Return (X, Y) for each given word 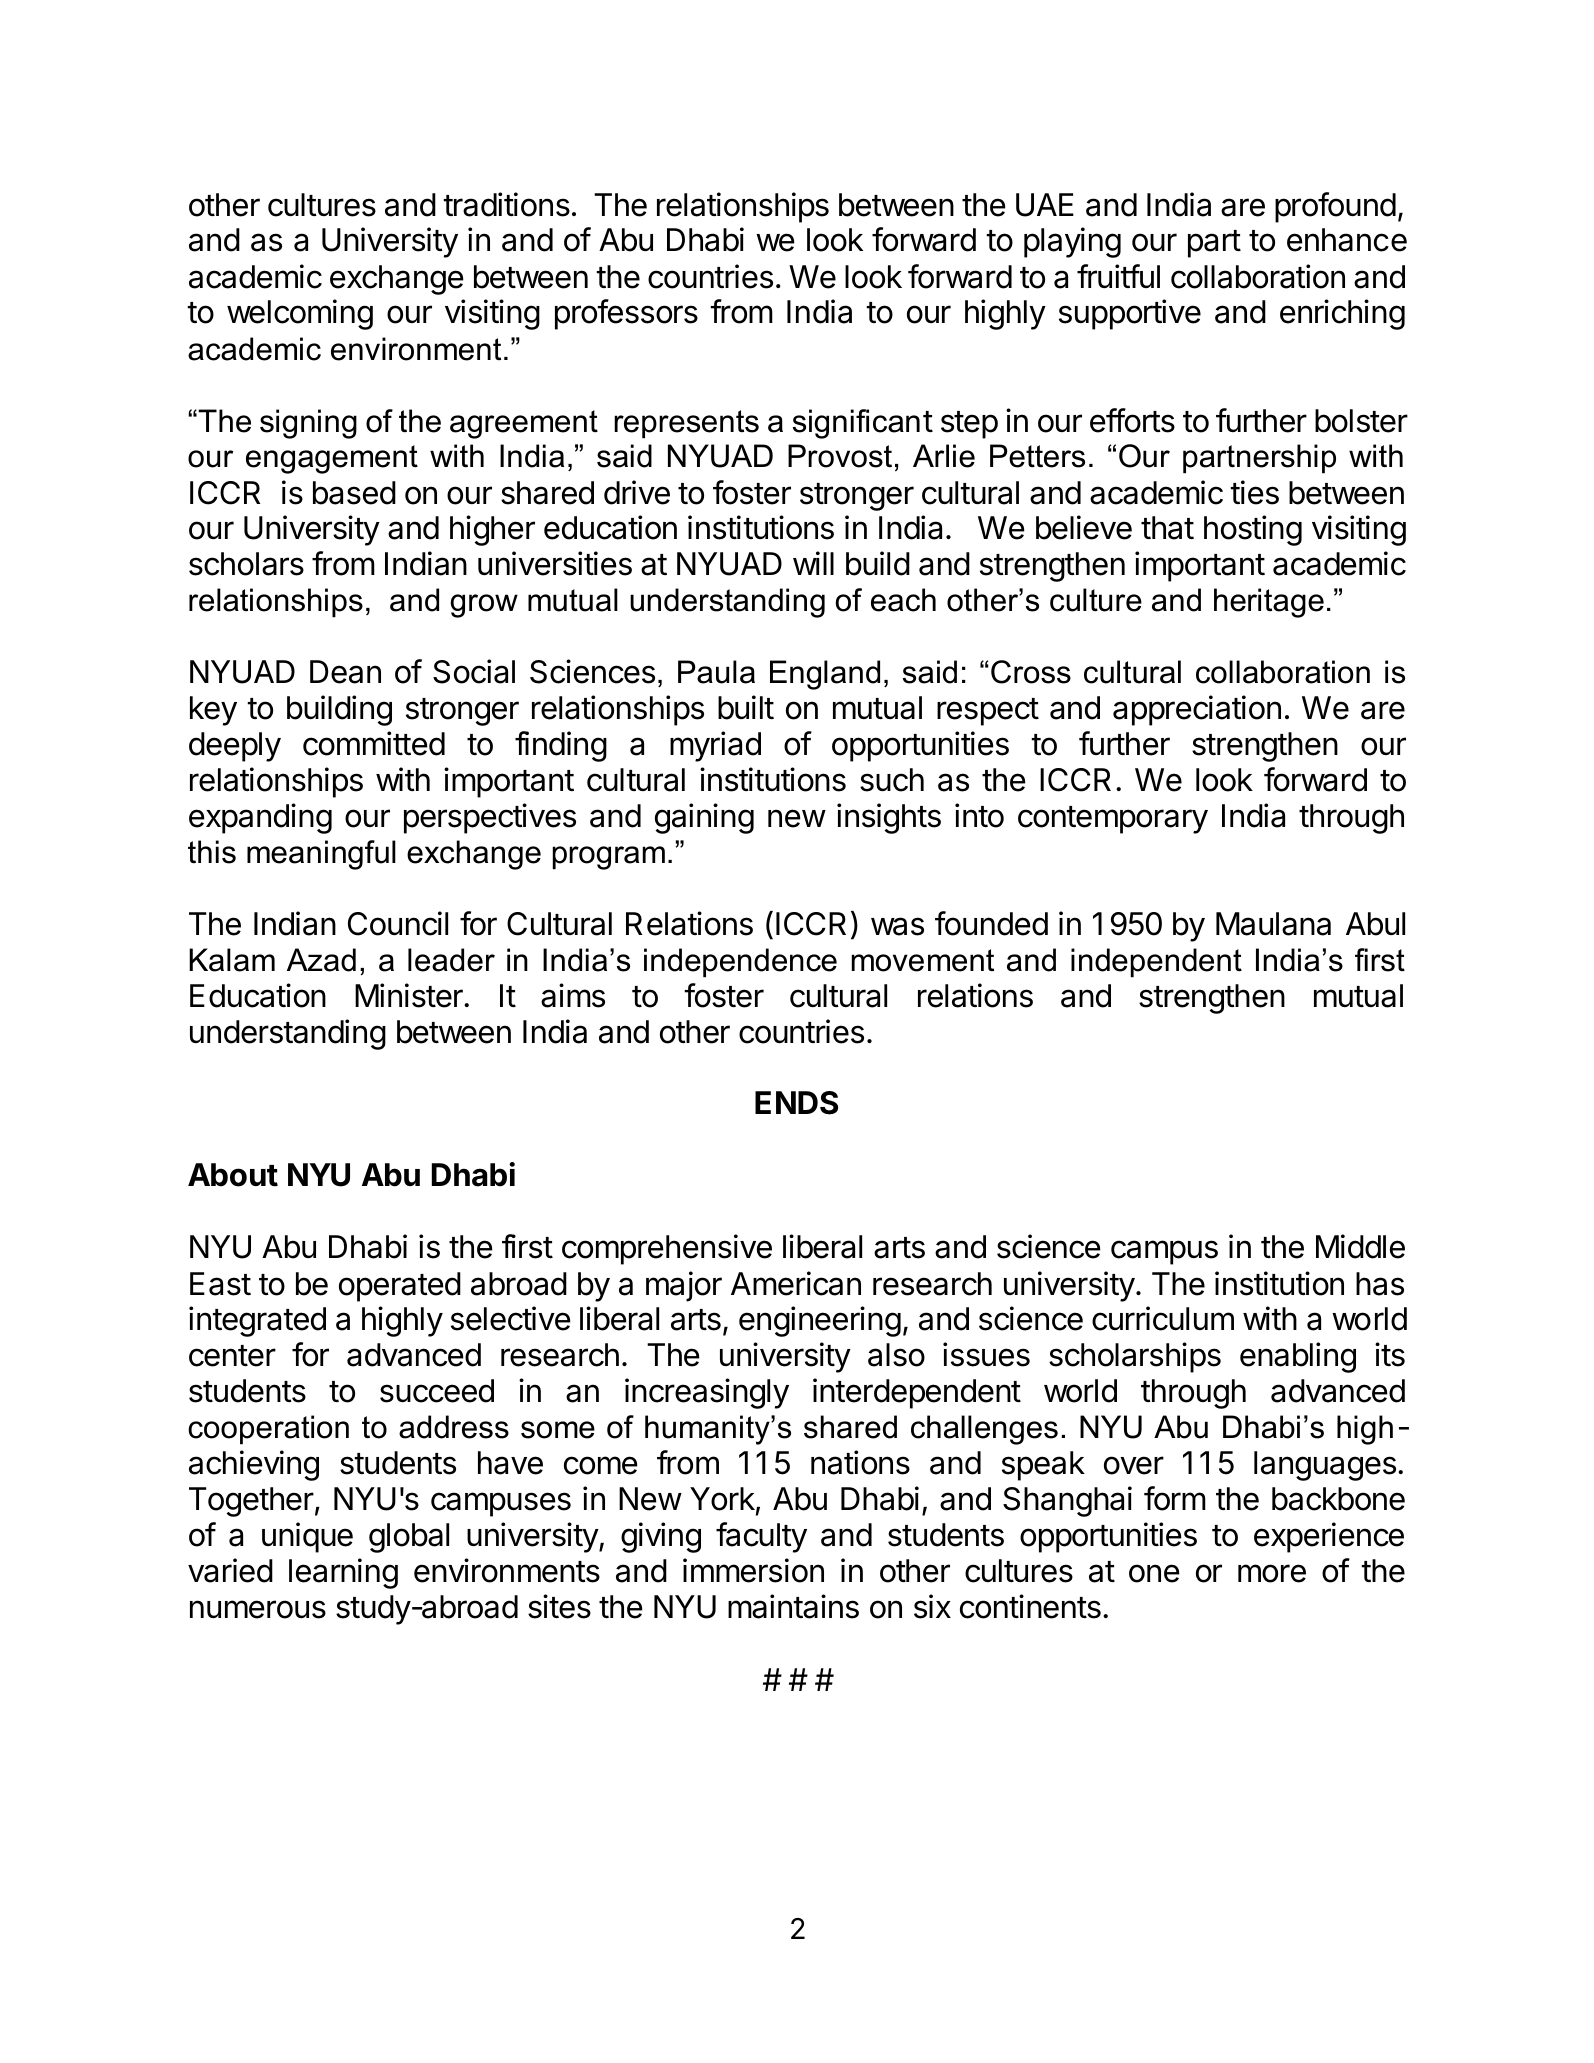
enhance (1347, 240)
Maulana (1273, 924)
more (1272, 1573)
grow (484, 606)
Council (398, 923)
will (813, 563)
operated (400, 1287)
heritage (1269, 603)
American (796, 1283)
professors (626, 314)
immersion (753, 1570)
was (897, 926)
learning (343, 1573)
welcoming (300, 314)
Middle (1360, 1246)
